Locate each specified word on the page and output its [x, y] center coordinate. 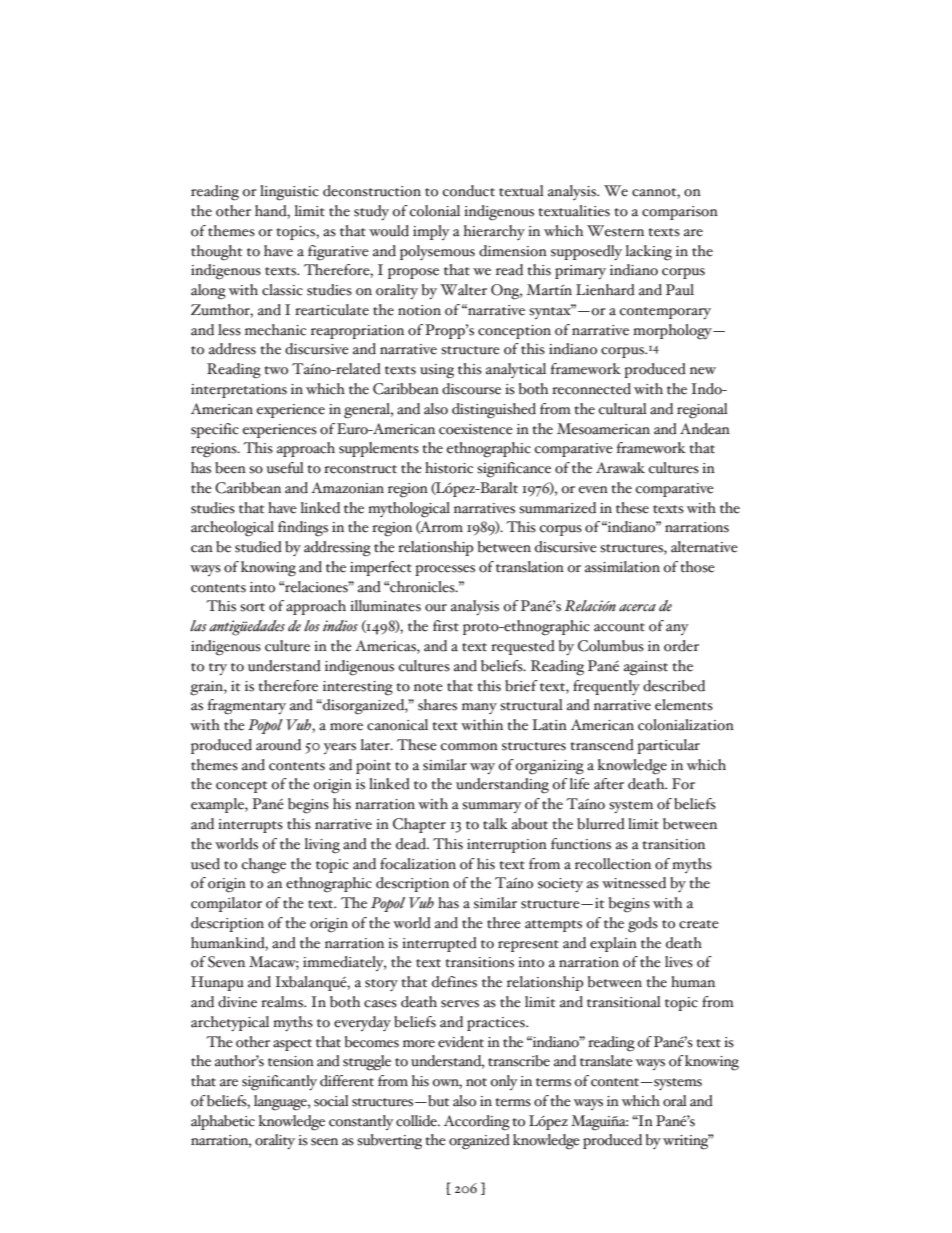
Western [615, 231]
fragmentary [247, 707]
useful [285, 468]
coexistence [476, 429]
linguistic [289, 193]
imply [431, 232]
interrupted [439, 944]
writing [687, 1142]
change [263, 866]
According [477, 1123]
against [646, 668]
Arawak [620, 468]
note [428, 687]
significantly [279, 1083]
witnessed [634, 883]
